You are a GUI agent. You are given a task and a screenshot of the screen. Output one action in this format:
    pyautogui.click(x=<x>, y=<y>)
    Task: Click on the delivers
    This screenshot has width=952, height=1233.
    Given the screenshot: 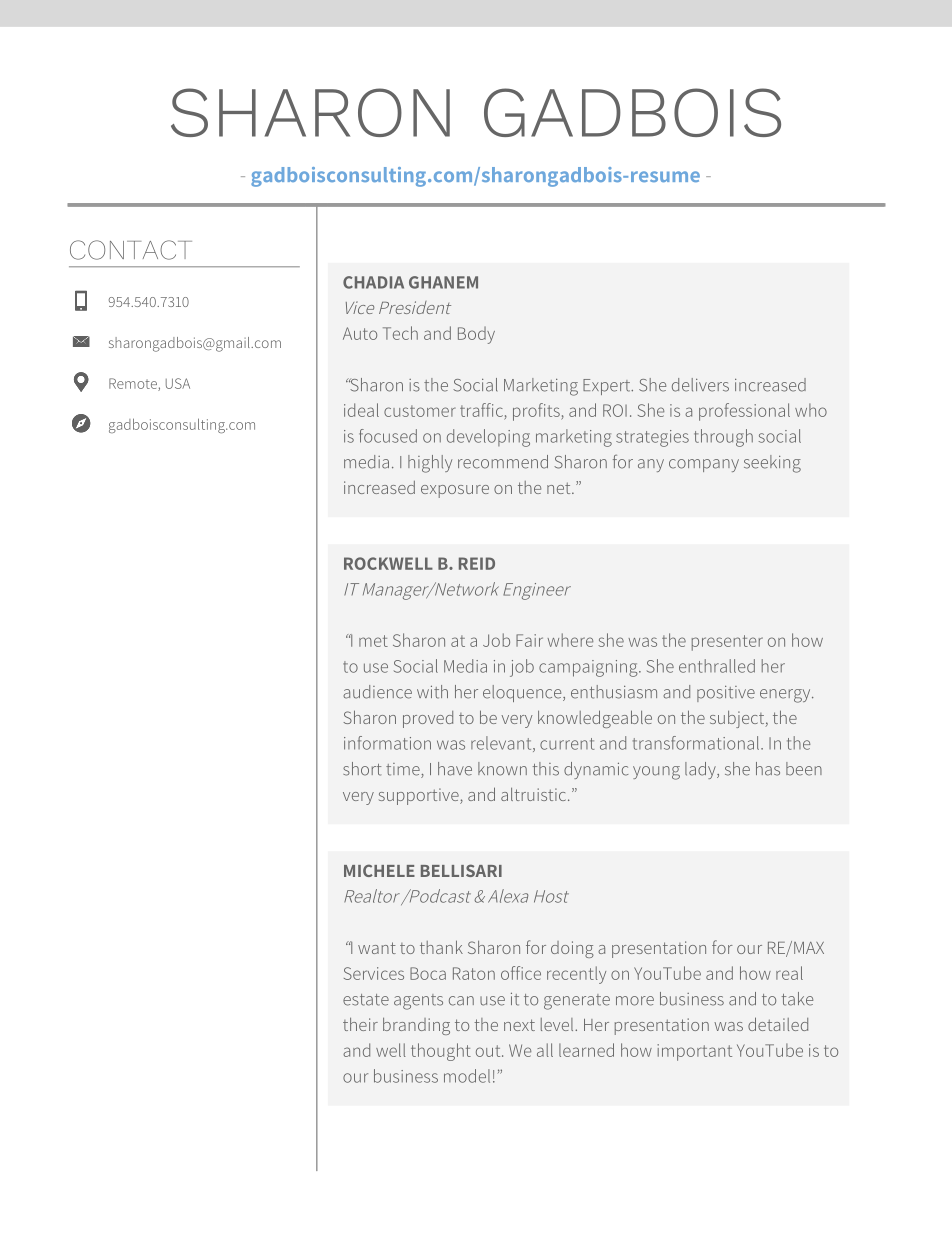 What is the action you would take?
    pyautogui.click(x=700, y=385)
